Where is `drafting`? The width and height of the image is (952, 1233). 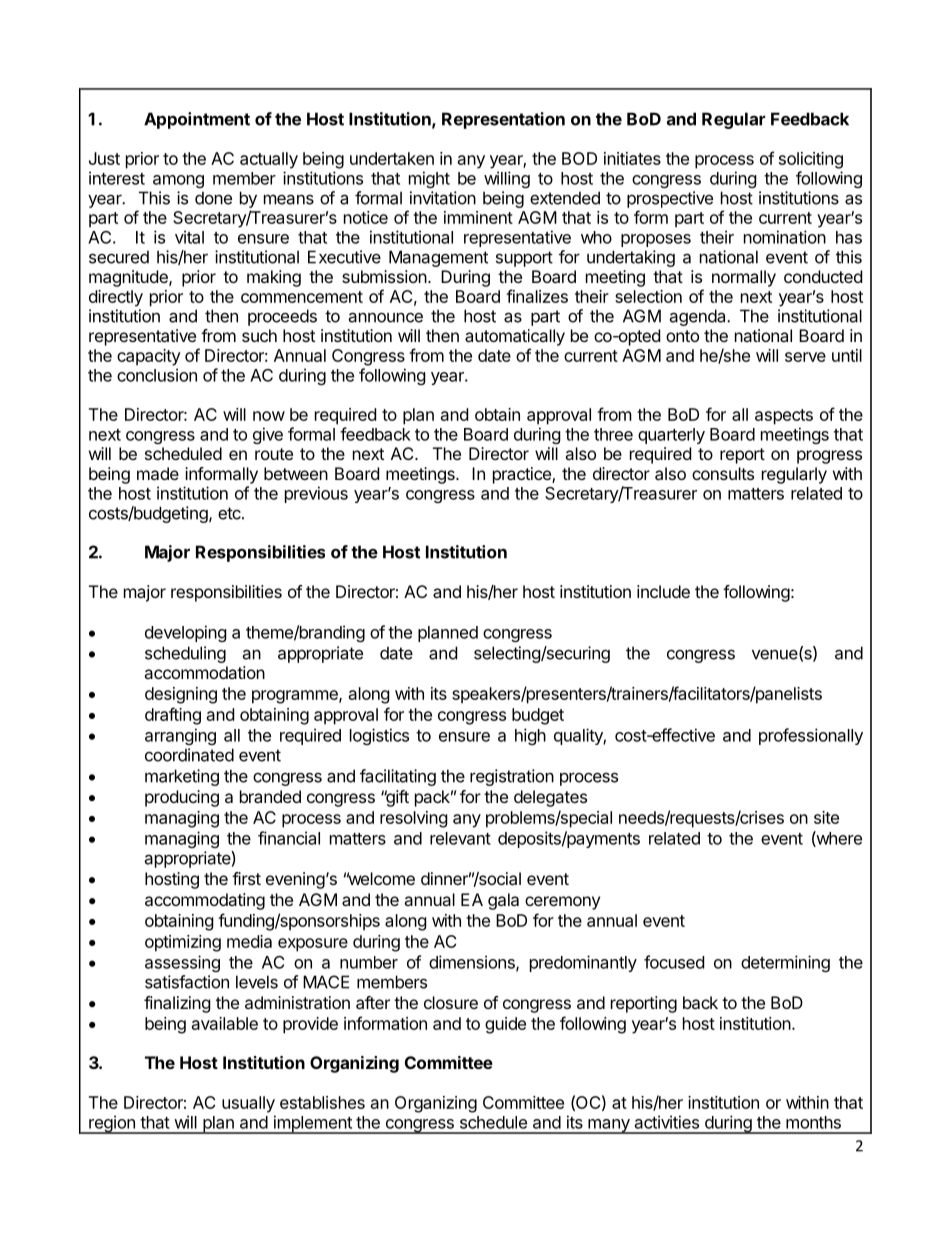 drafting is located at coordinates (173, 716).
